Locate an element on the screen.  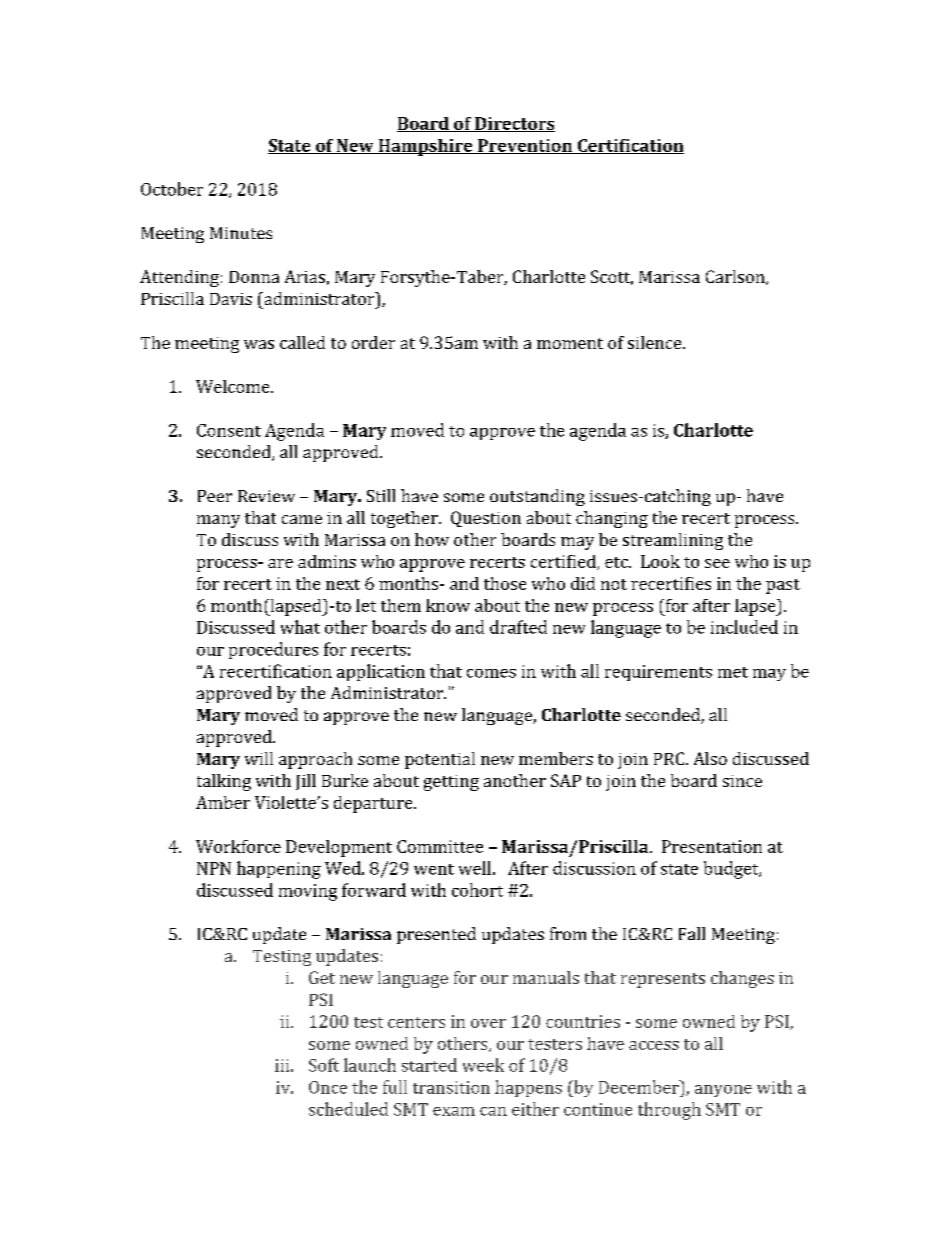
Soft is located at coordinates (324, 1065).
